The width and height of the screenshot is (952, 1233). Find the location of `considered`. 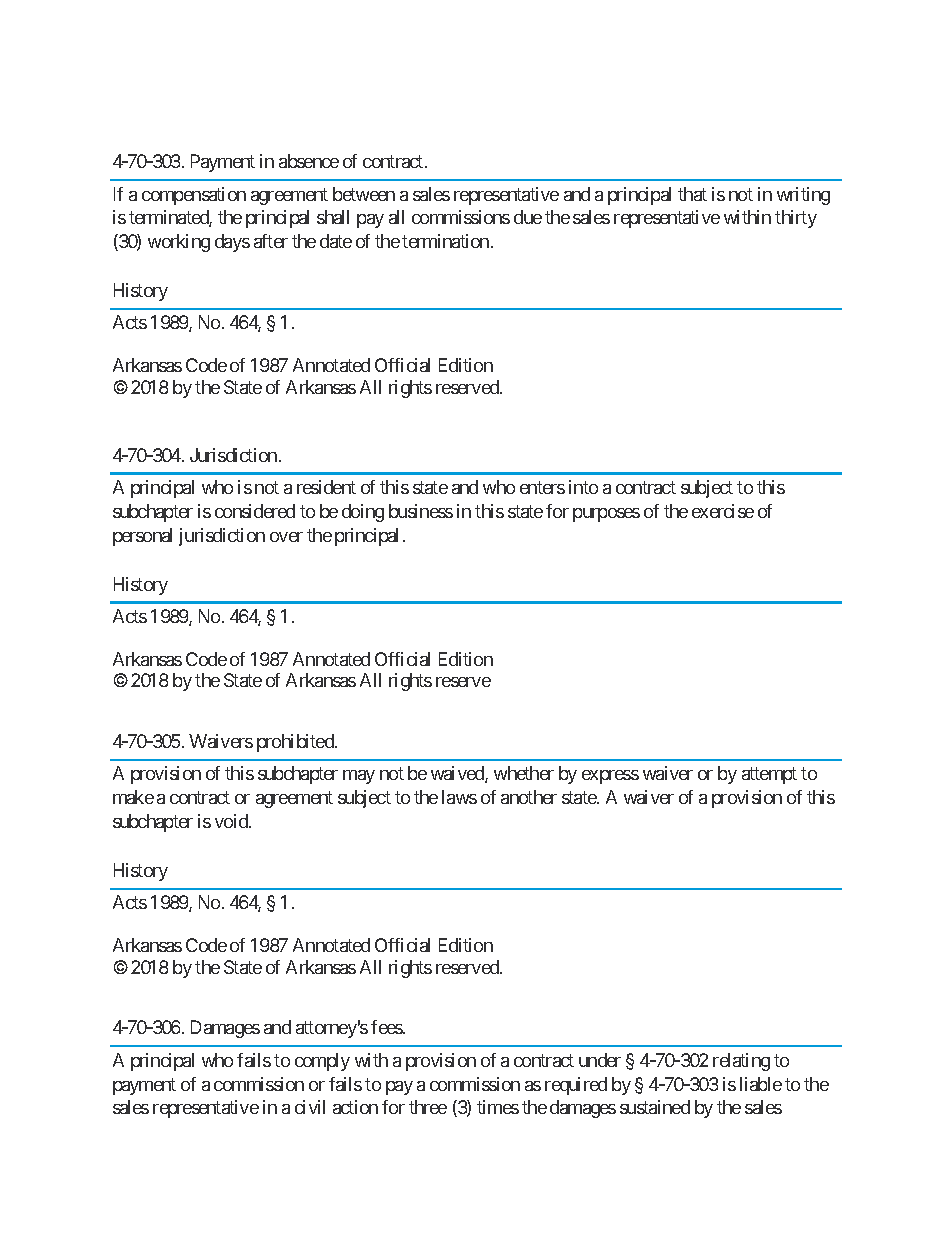

considered is located at coordinates (255, 511).
